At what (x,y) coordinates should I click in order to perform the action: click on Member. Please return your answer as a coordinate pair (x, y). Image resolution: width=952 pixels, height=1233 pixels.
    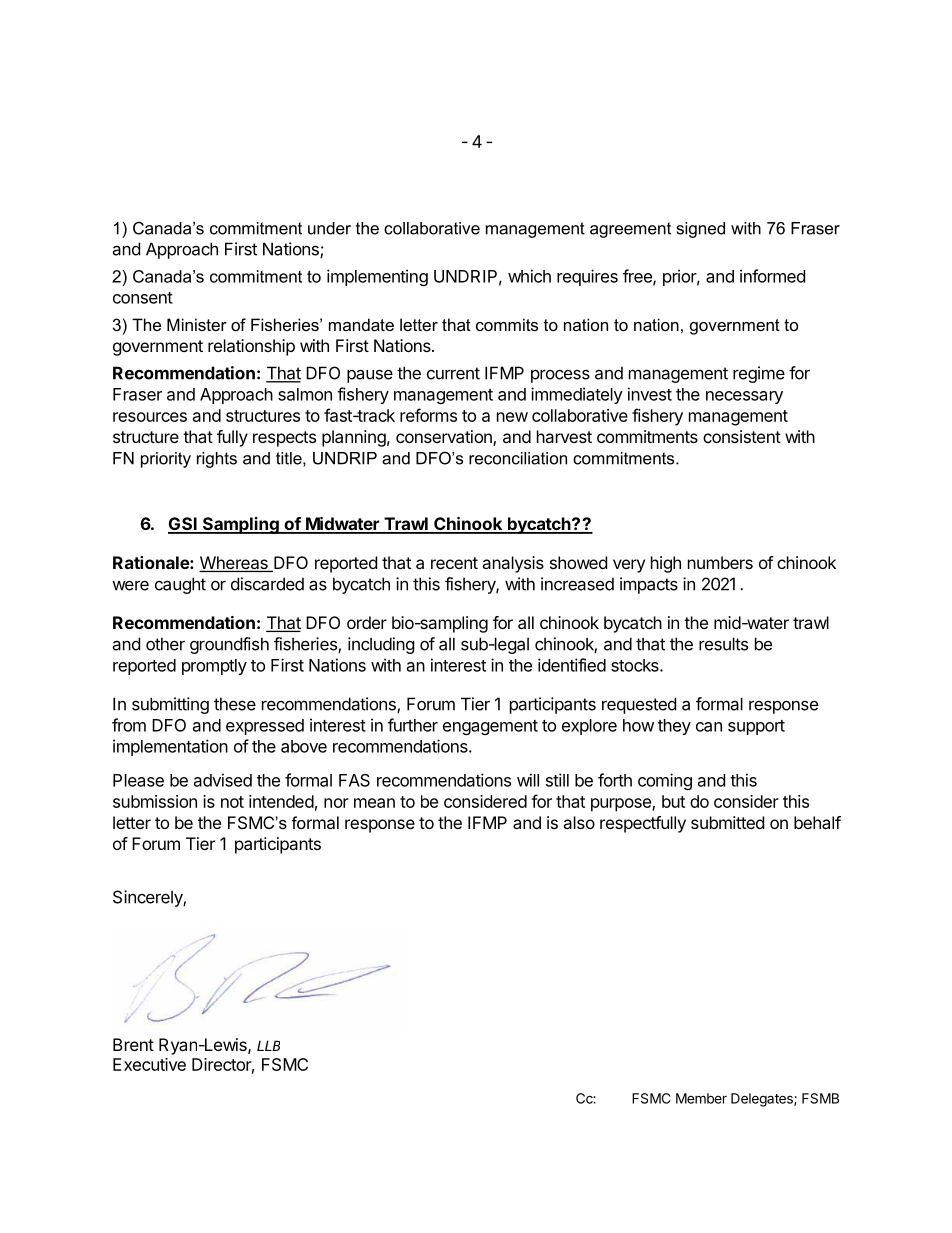
    Looking at the image, I should click on (701, 1098).
